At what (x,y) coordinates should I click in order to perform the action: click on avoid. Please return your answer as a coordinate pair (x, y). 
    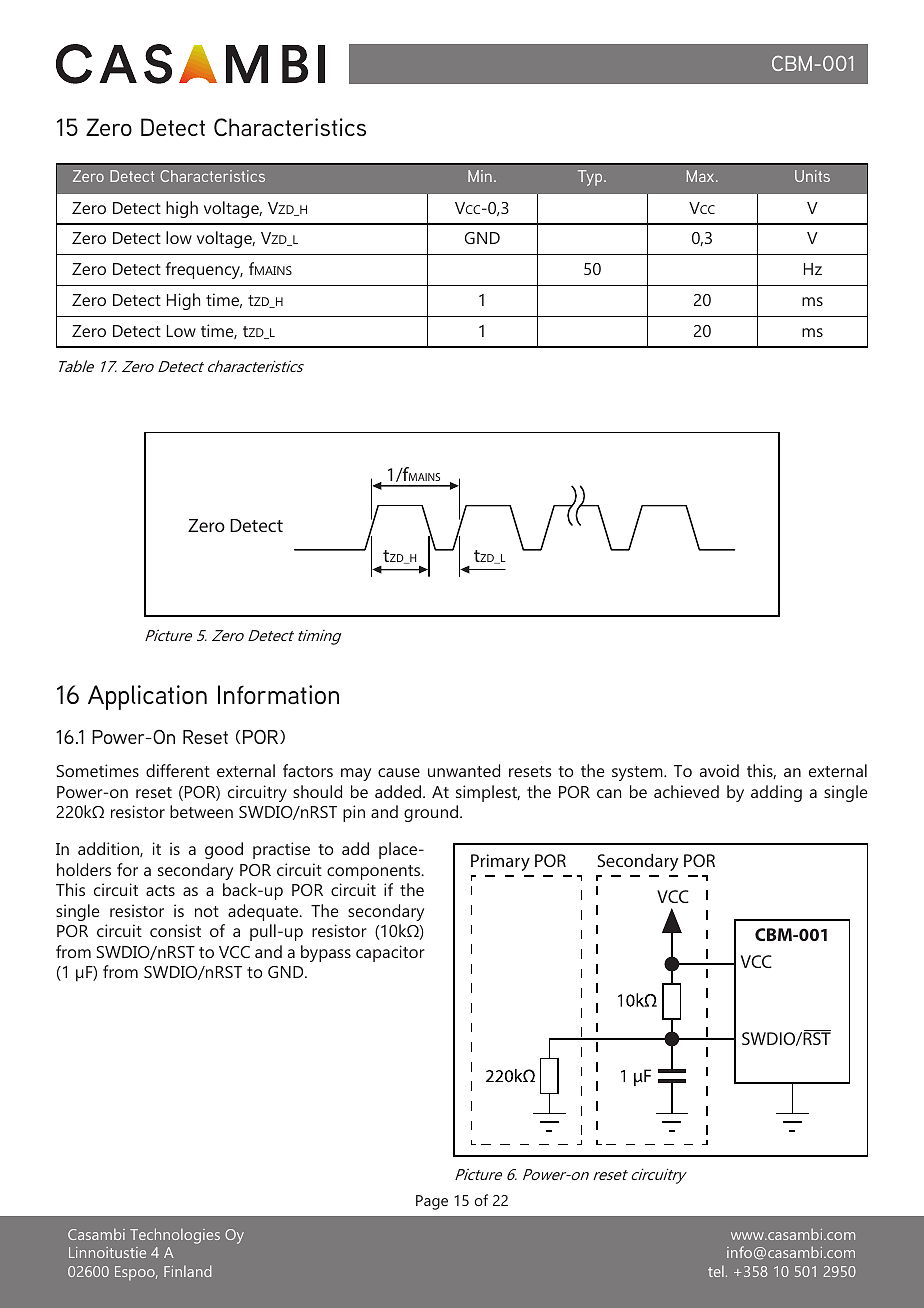
    Looking at the image, I should click on (719, 770).
